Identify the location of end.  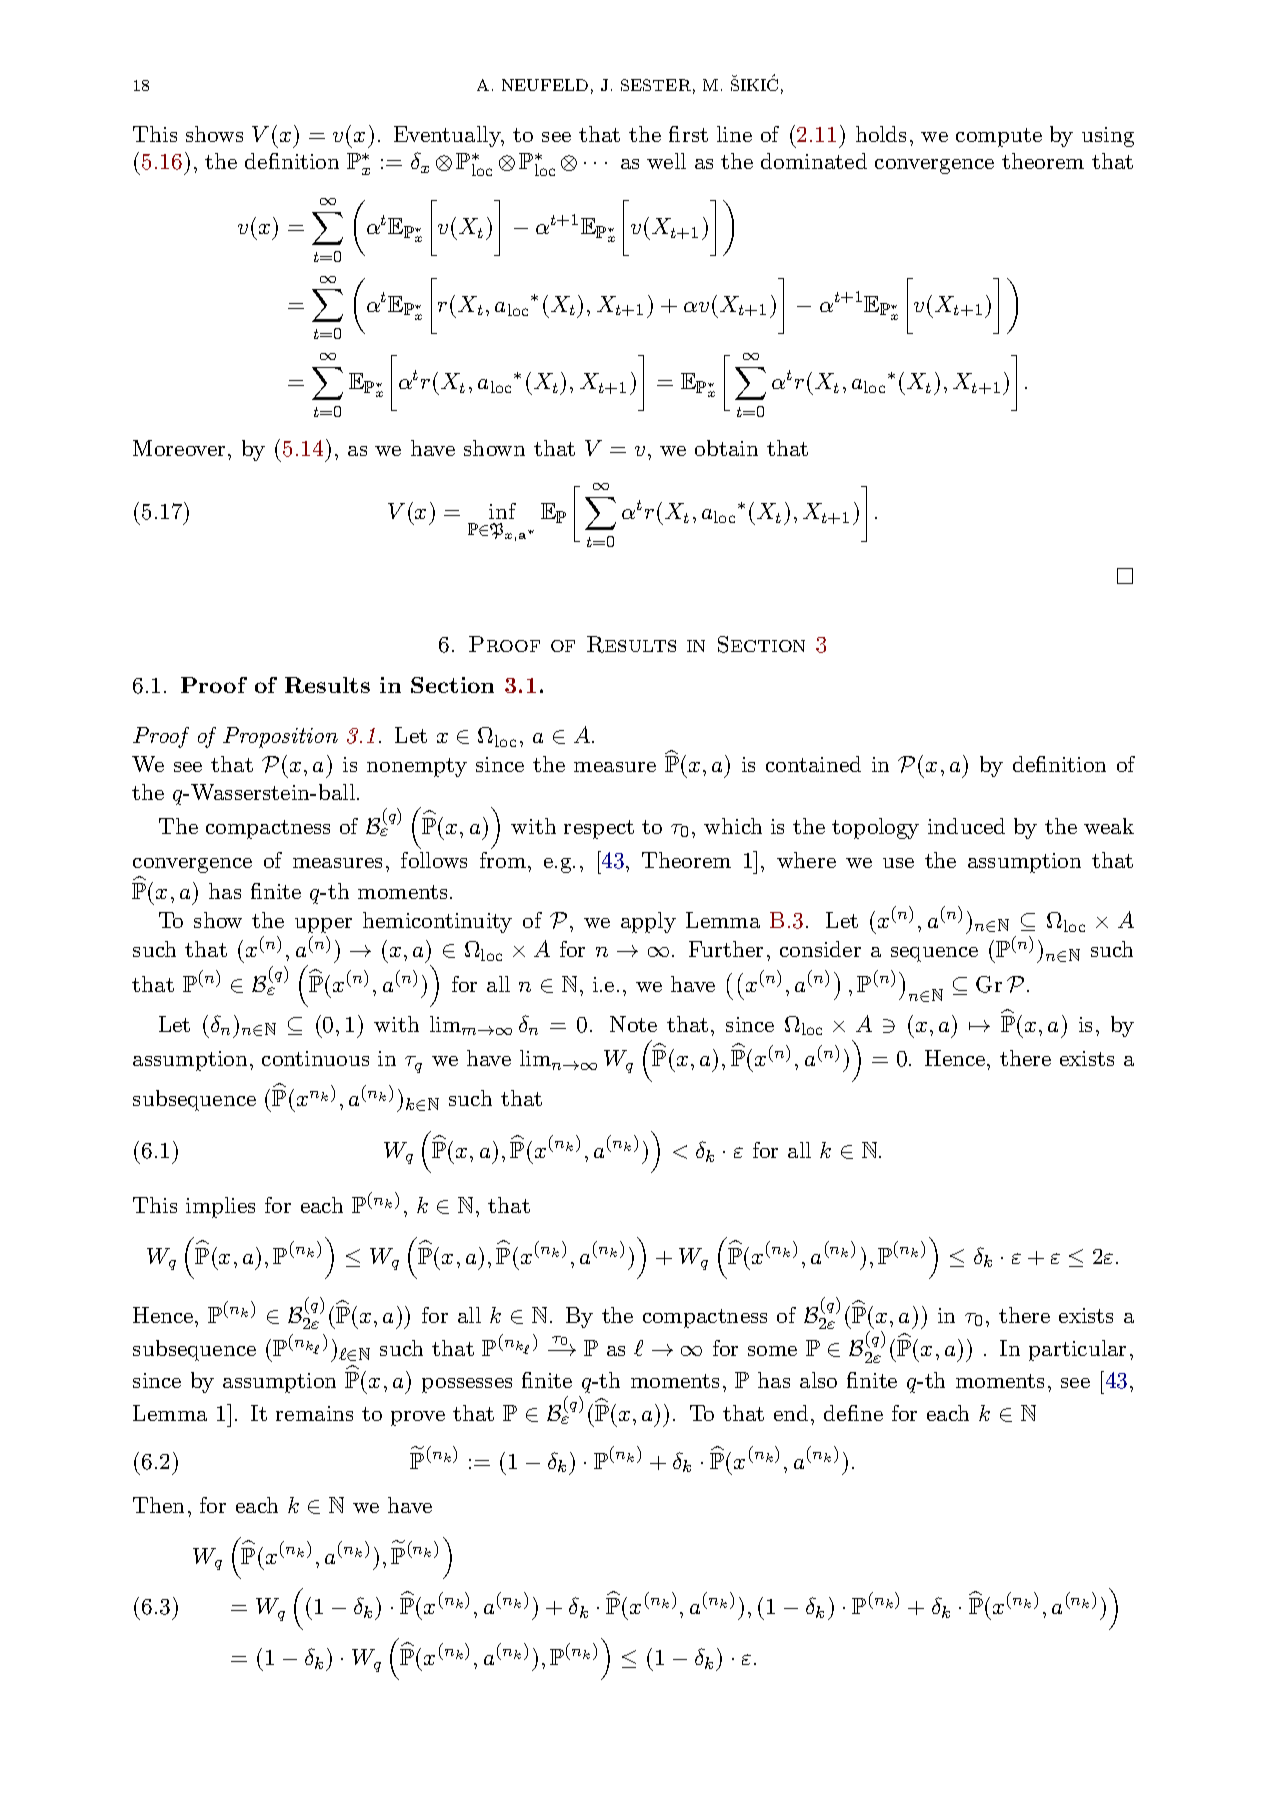
(791, 1413).
